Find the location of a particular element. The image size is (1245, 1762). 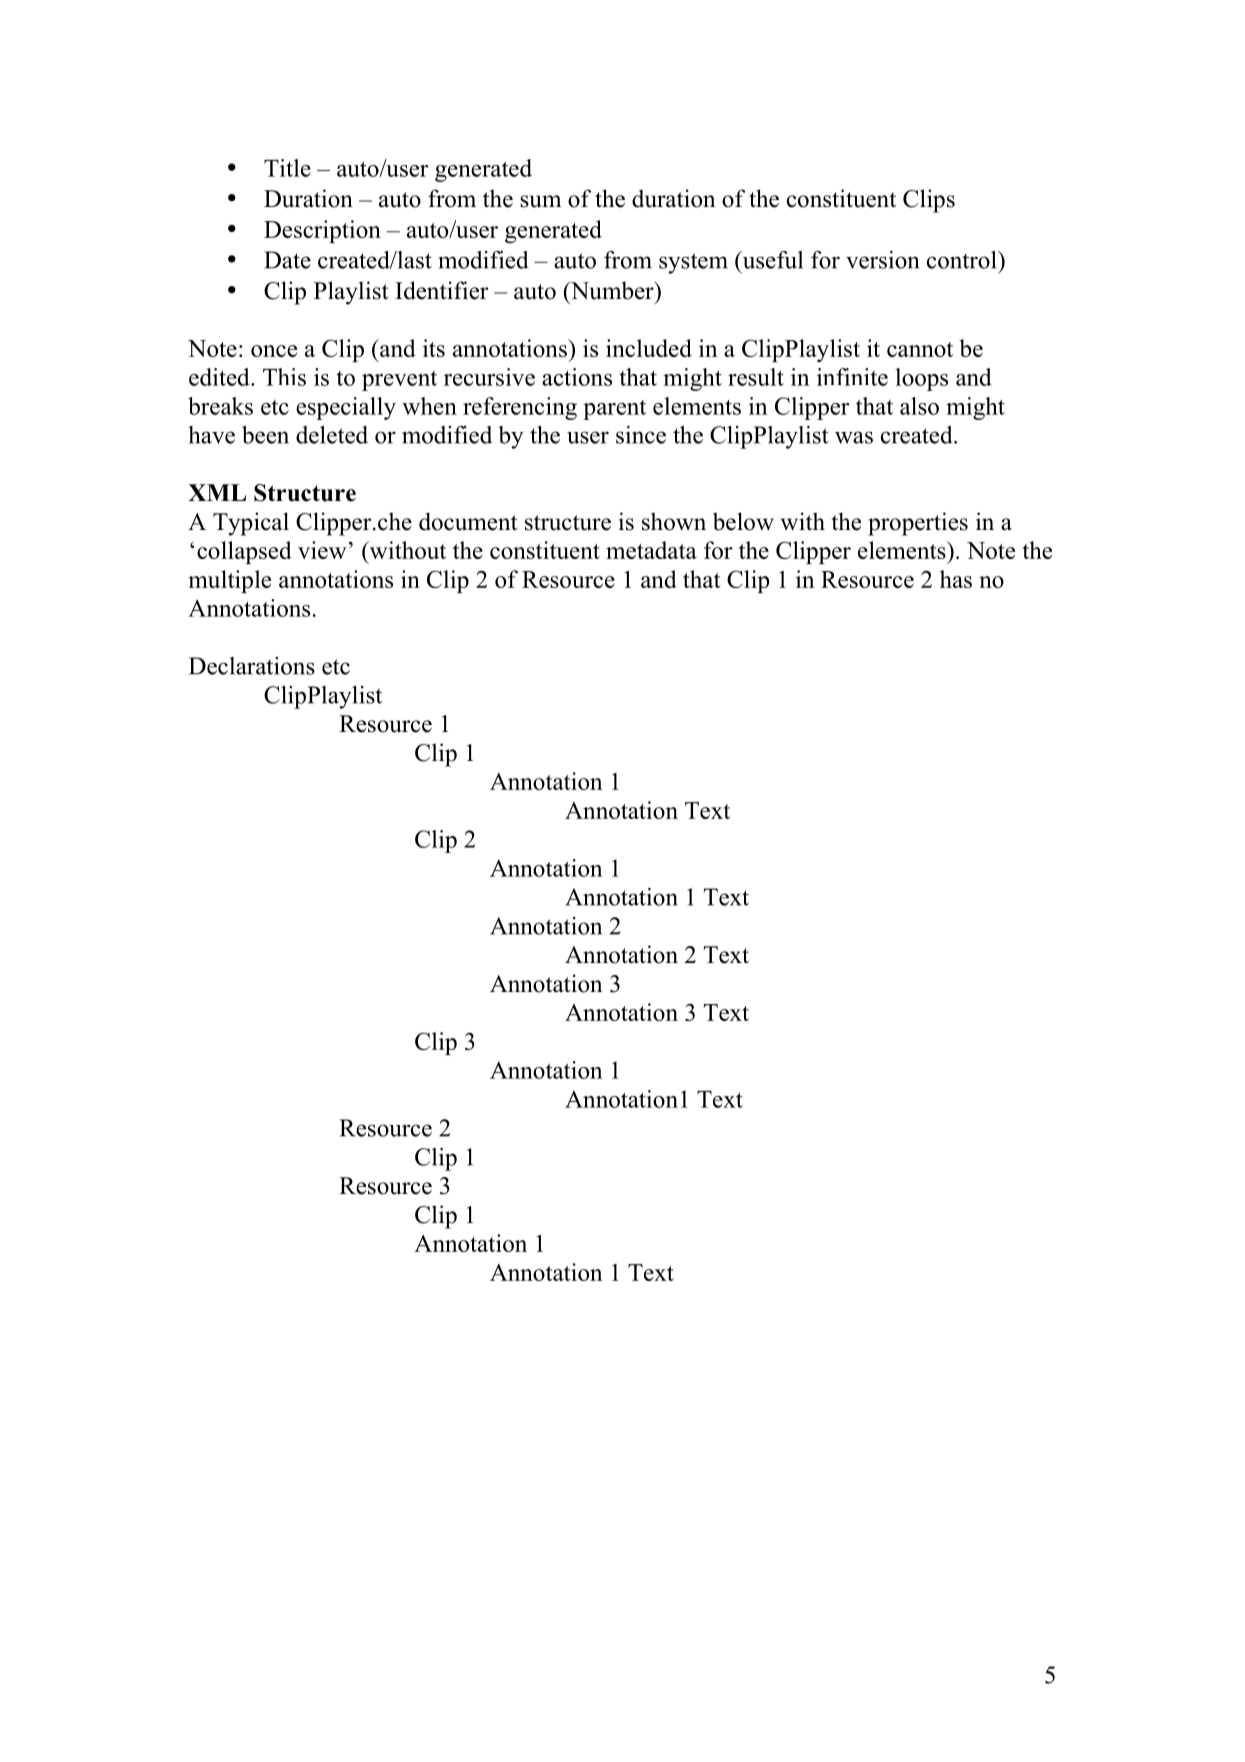

Declarations is located at coordinates (252, 666).
